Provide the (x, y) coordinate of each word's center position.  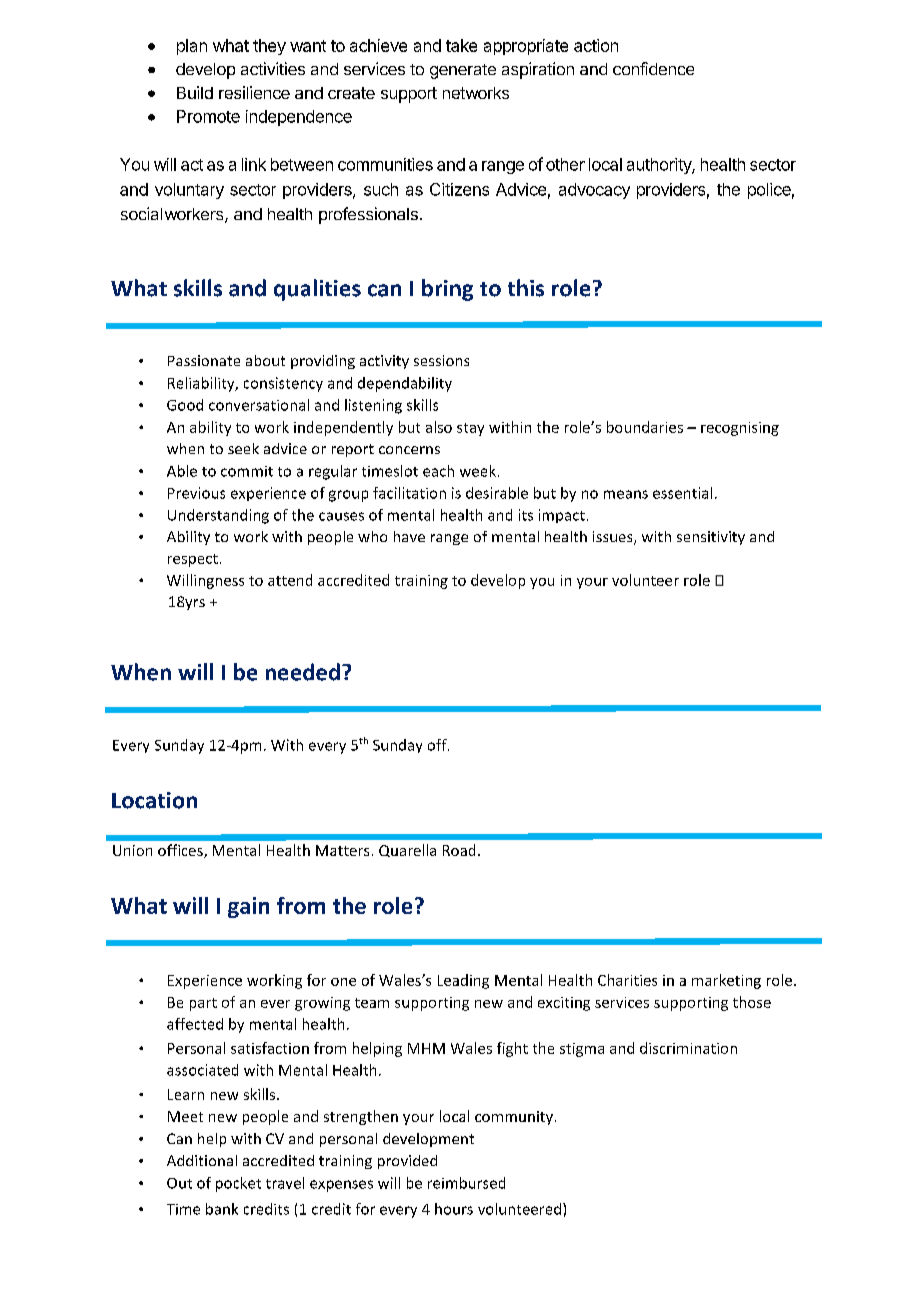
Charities (627, 980)
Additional (202, 1160)
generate (463, 71)
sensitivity (711, 538)
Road (459, 850)
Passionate (204, 360)
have (409, 536)
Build (195, 92)
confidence (653, 68)
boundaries (645, 427)
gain (248, 907)
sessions (441, 360)
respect (193, 560)
